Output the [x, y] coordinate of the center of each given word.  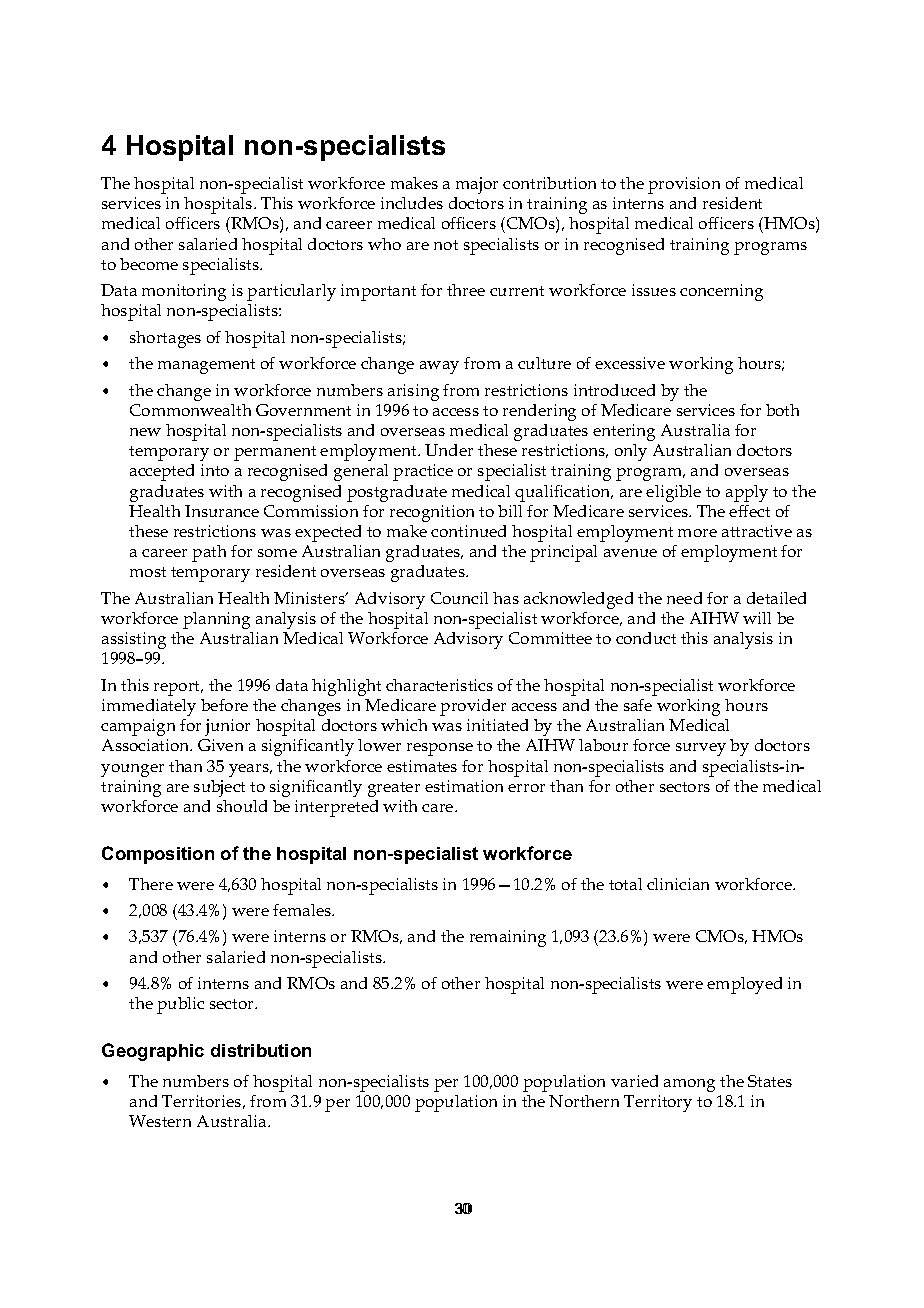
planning [216, 620]
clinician [678, 884]
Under [449, 450]
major [477, 185]
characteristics [439, 685]
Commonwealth [190, 410]
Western [160, 1121]
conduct [646, 638]
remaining [508, 938]
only [631, 452]
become [149, 264]
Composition [158, 855]
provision [684, 185]
